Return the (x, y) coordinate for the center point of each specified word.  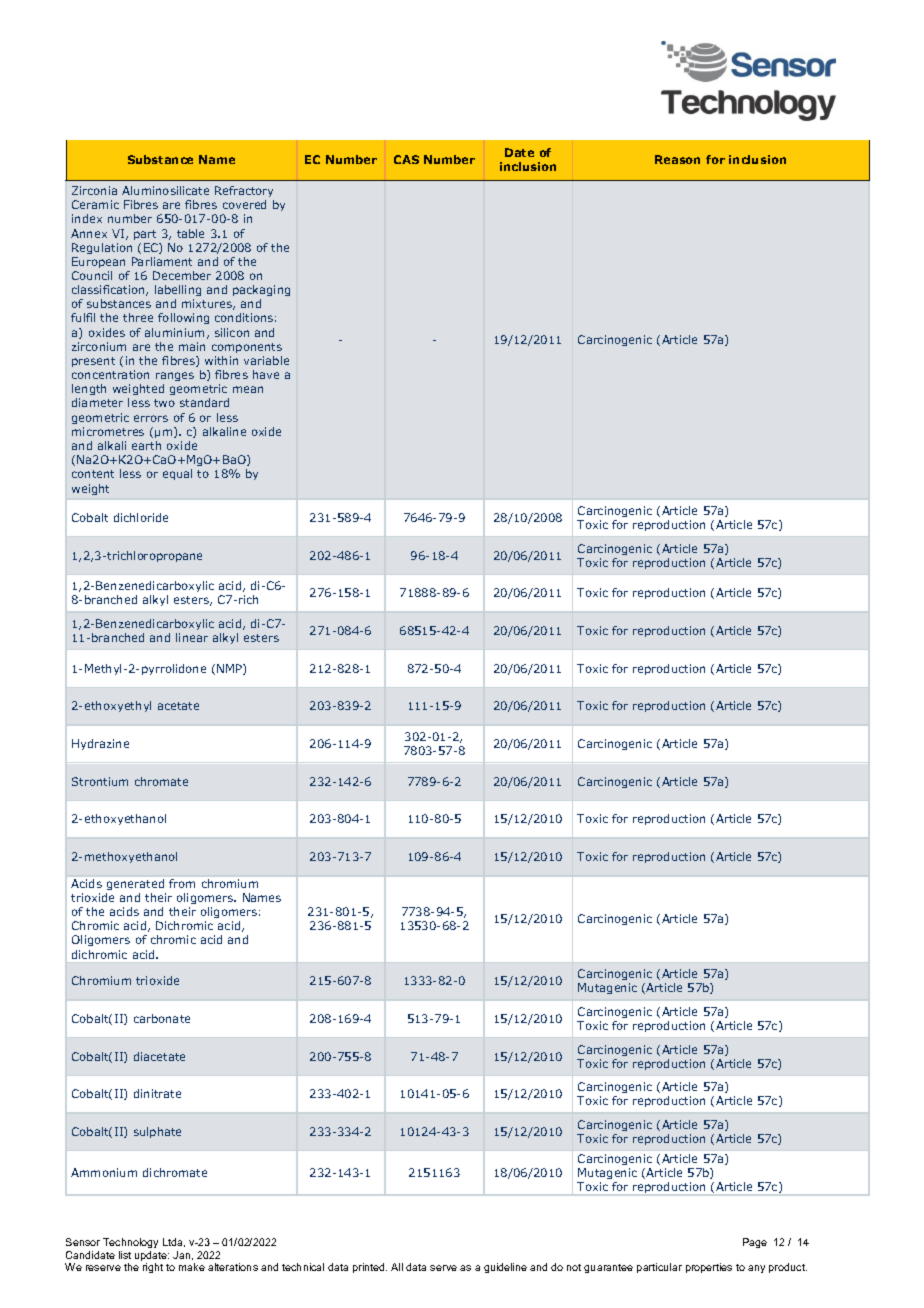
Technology (130, 1245)
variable (266, 360)
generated (135, 884)
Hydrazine (100, 744)
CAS (406, 159)
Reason (677, 159)
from (182, 883)
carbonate (162, 1018)
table (190, 233)
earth (146, 445)
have (266, 374)
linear (192, 637)
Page (755, 1243)
